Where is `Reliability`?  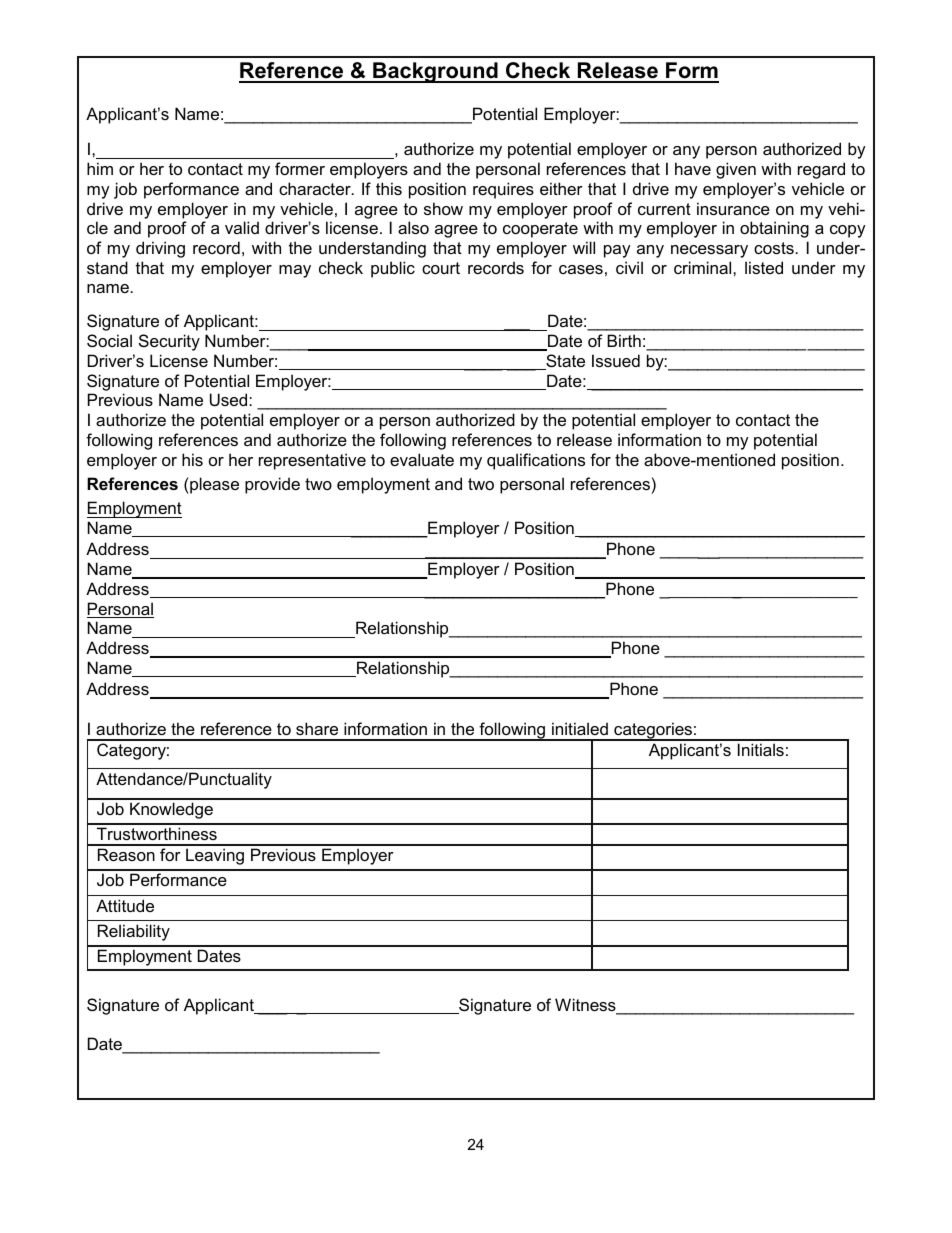 Reliability is located at coordinates (134, 932).
